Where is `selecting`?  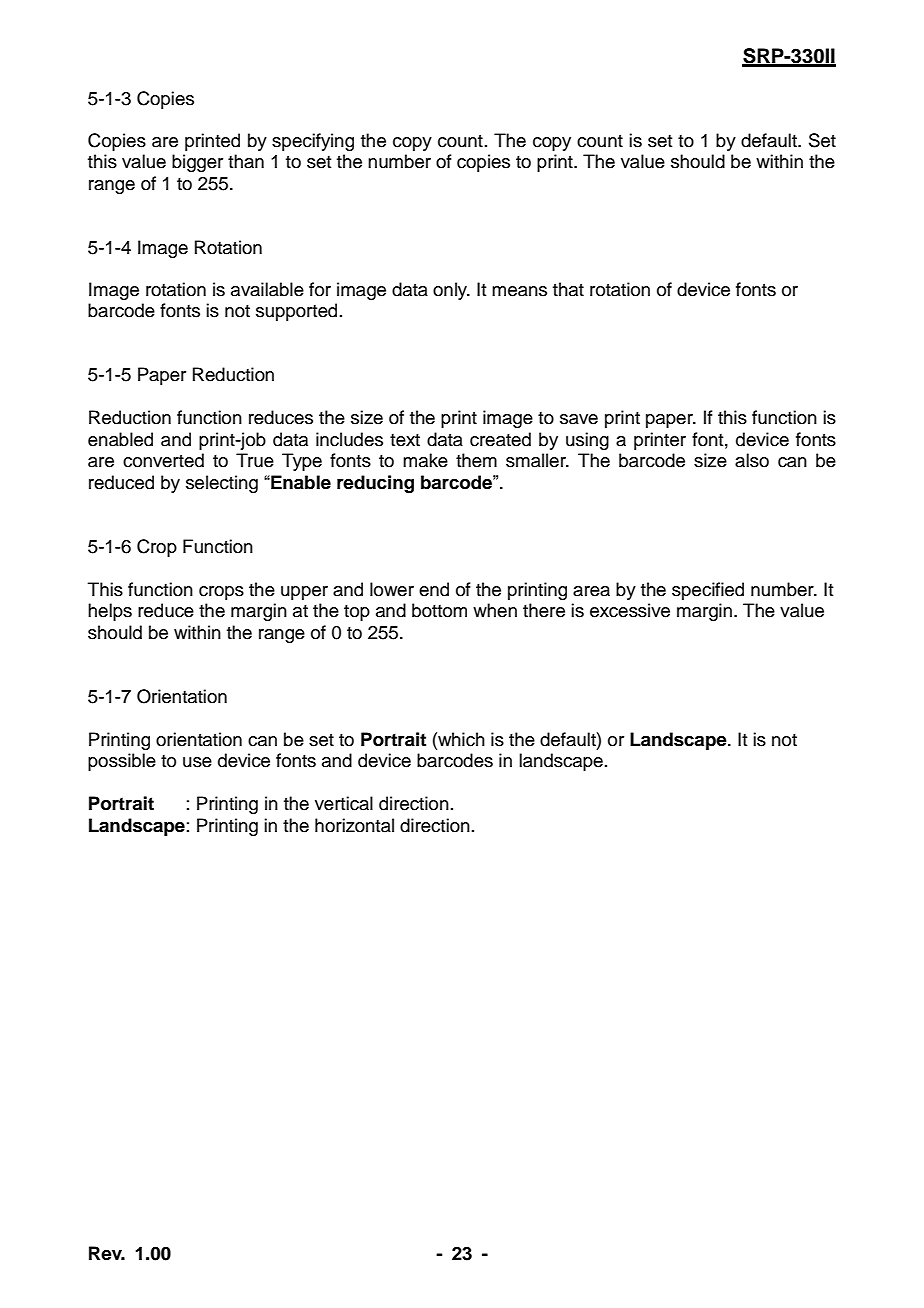 selecting is located at coordinates (222, 484).
